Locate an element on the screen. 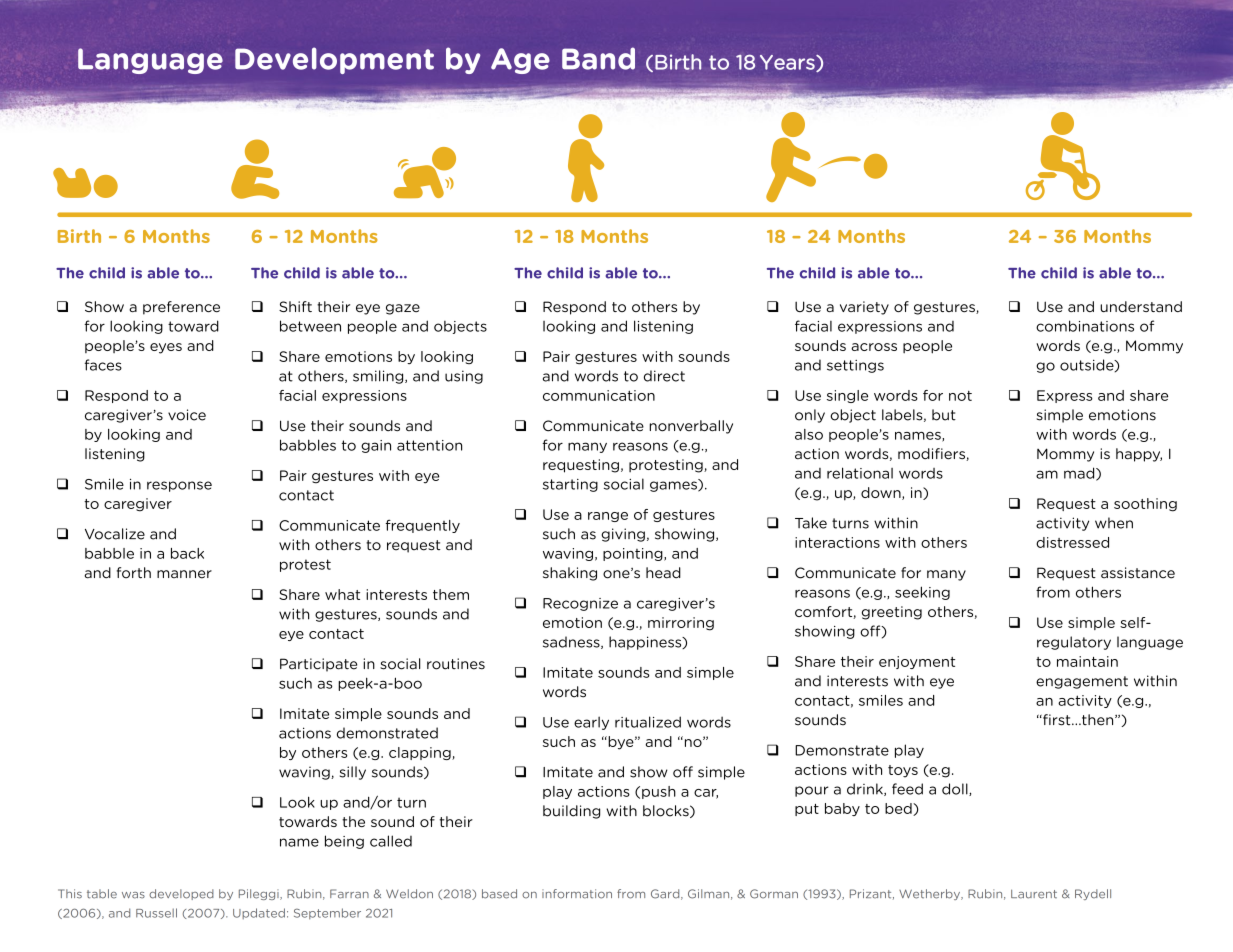  Band is located at coordinates (598, 58).
